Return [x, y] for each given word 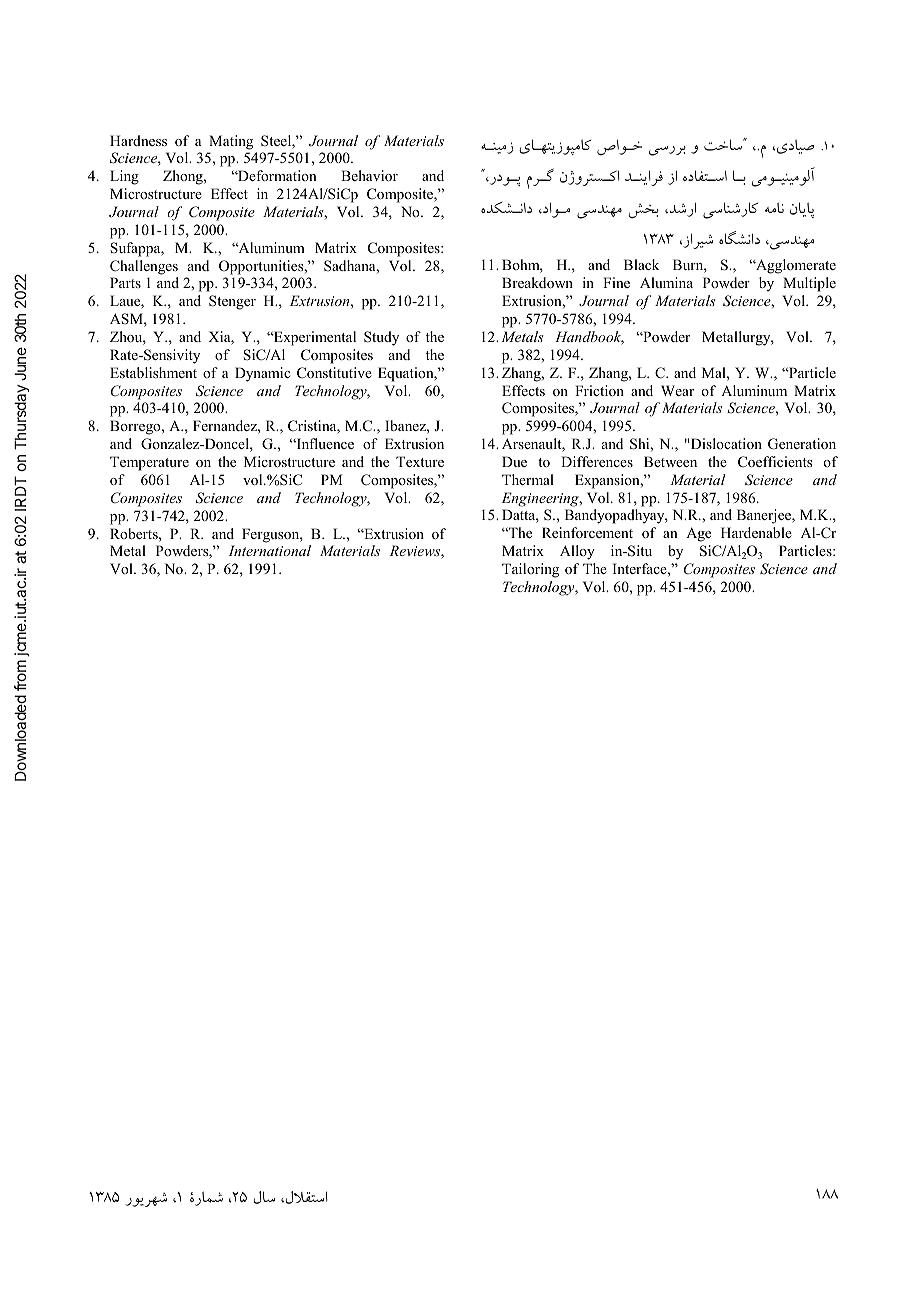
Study [381, 338]
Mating [231, 142]
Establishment [153, 372]
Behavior [369, 175]
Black [641, 264]
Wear [677, 390]
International [269, 550]
